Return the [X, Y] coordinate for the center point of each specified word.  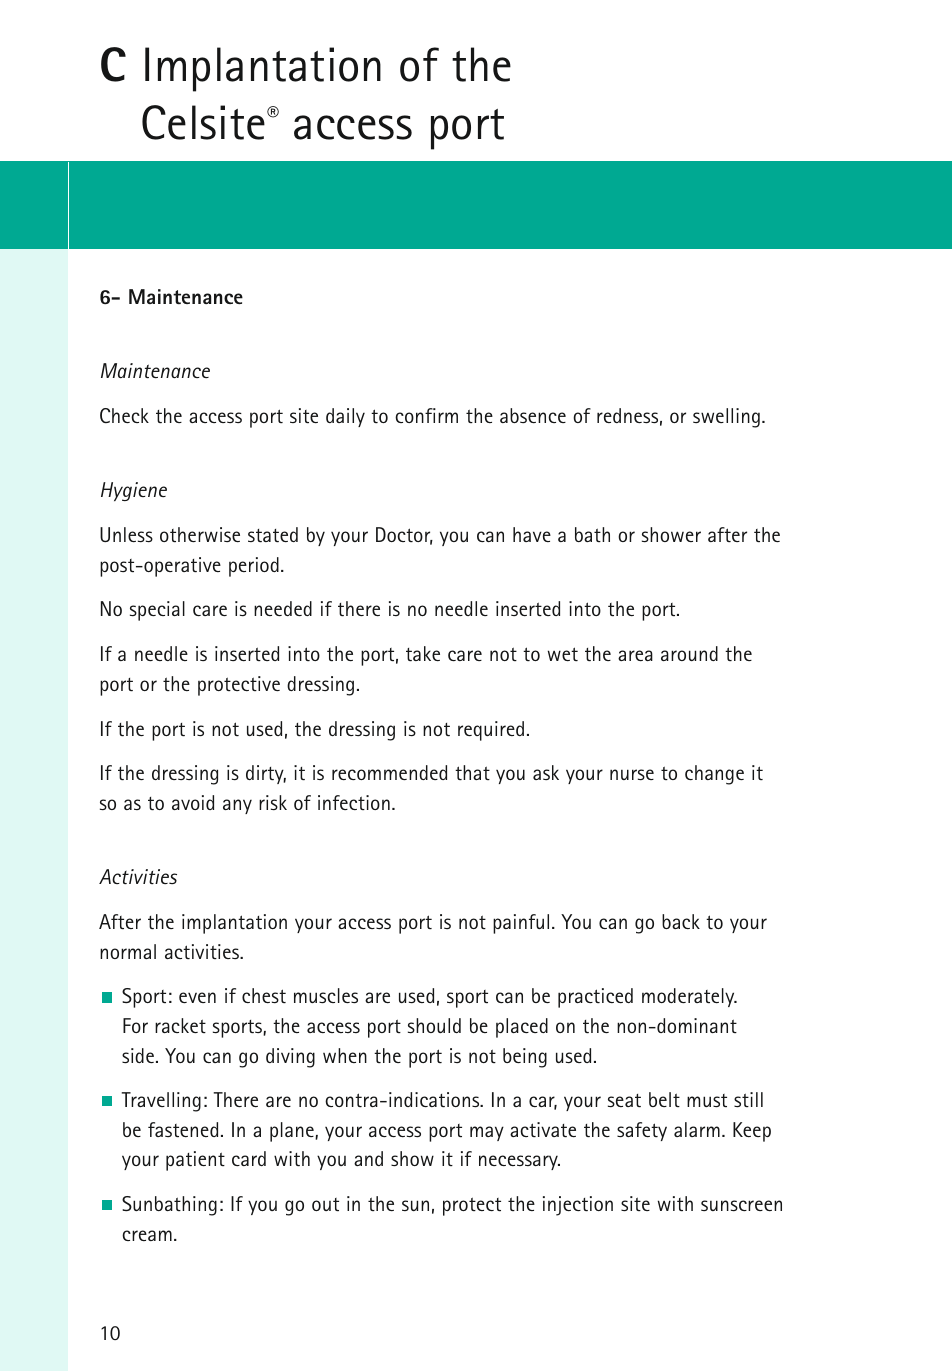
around [689, 653]
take [423, 654]
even [197, 997]
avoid [193, 802]
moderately [689, 997]
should [434, 1025]
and [368, 1158]
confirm [426, 415]
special [157, 611]
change [714, 775]
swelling [726, 418]
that [472, 773]
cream [147, 1235]
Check [124, 415]
